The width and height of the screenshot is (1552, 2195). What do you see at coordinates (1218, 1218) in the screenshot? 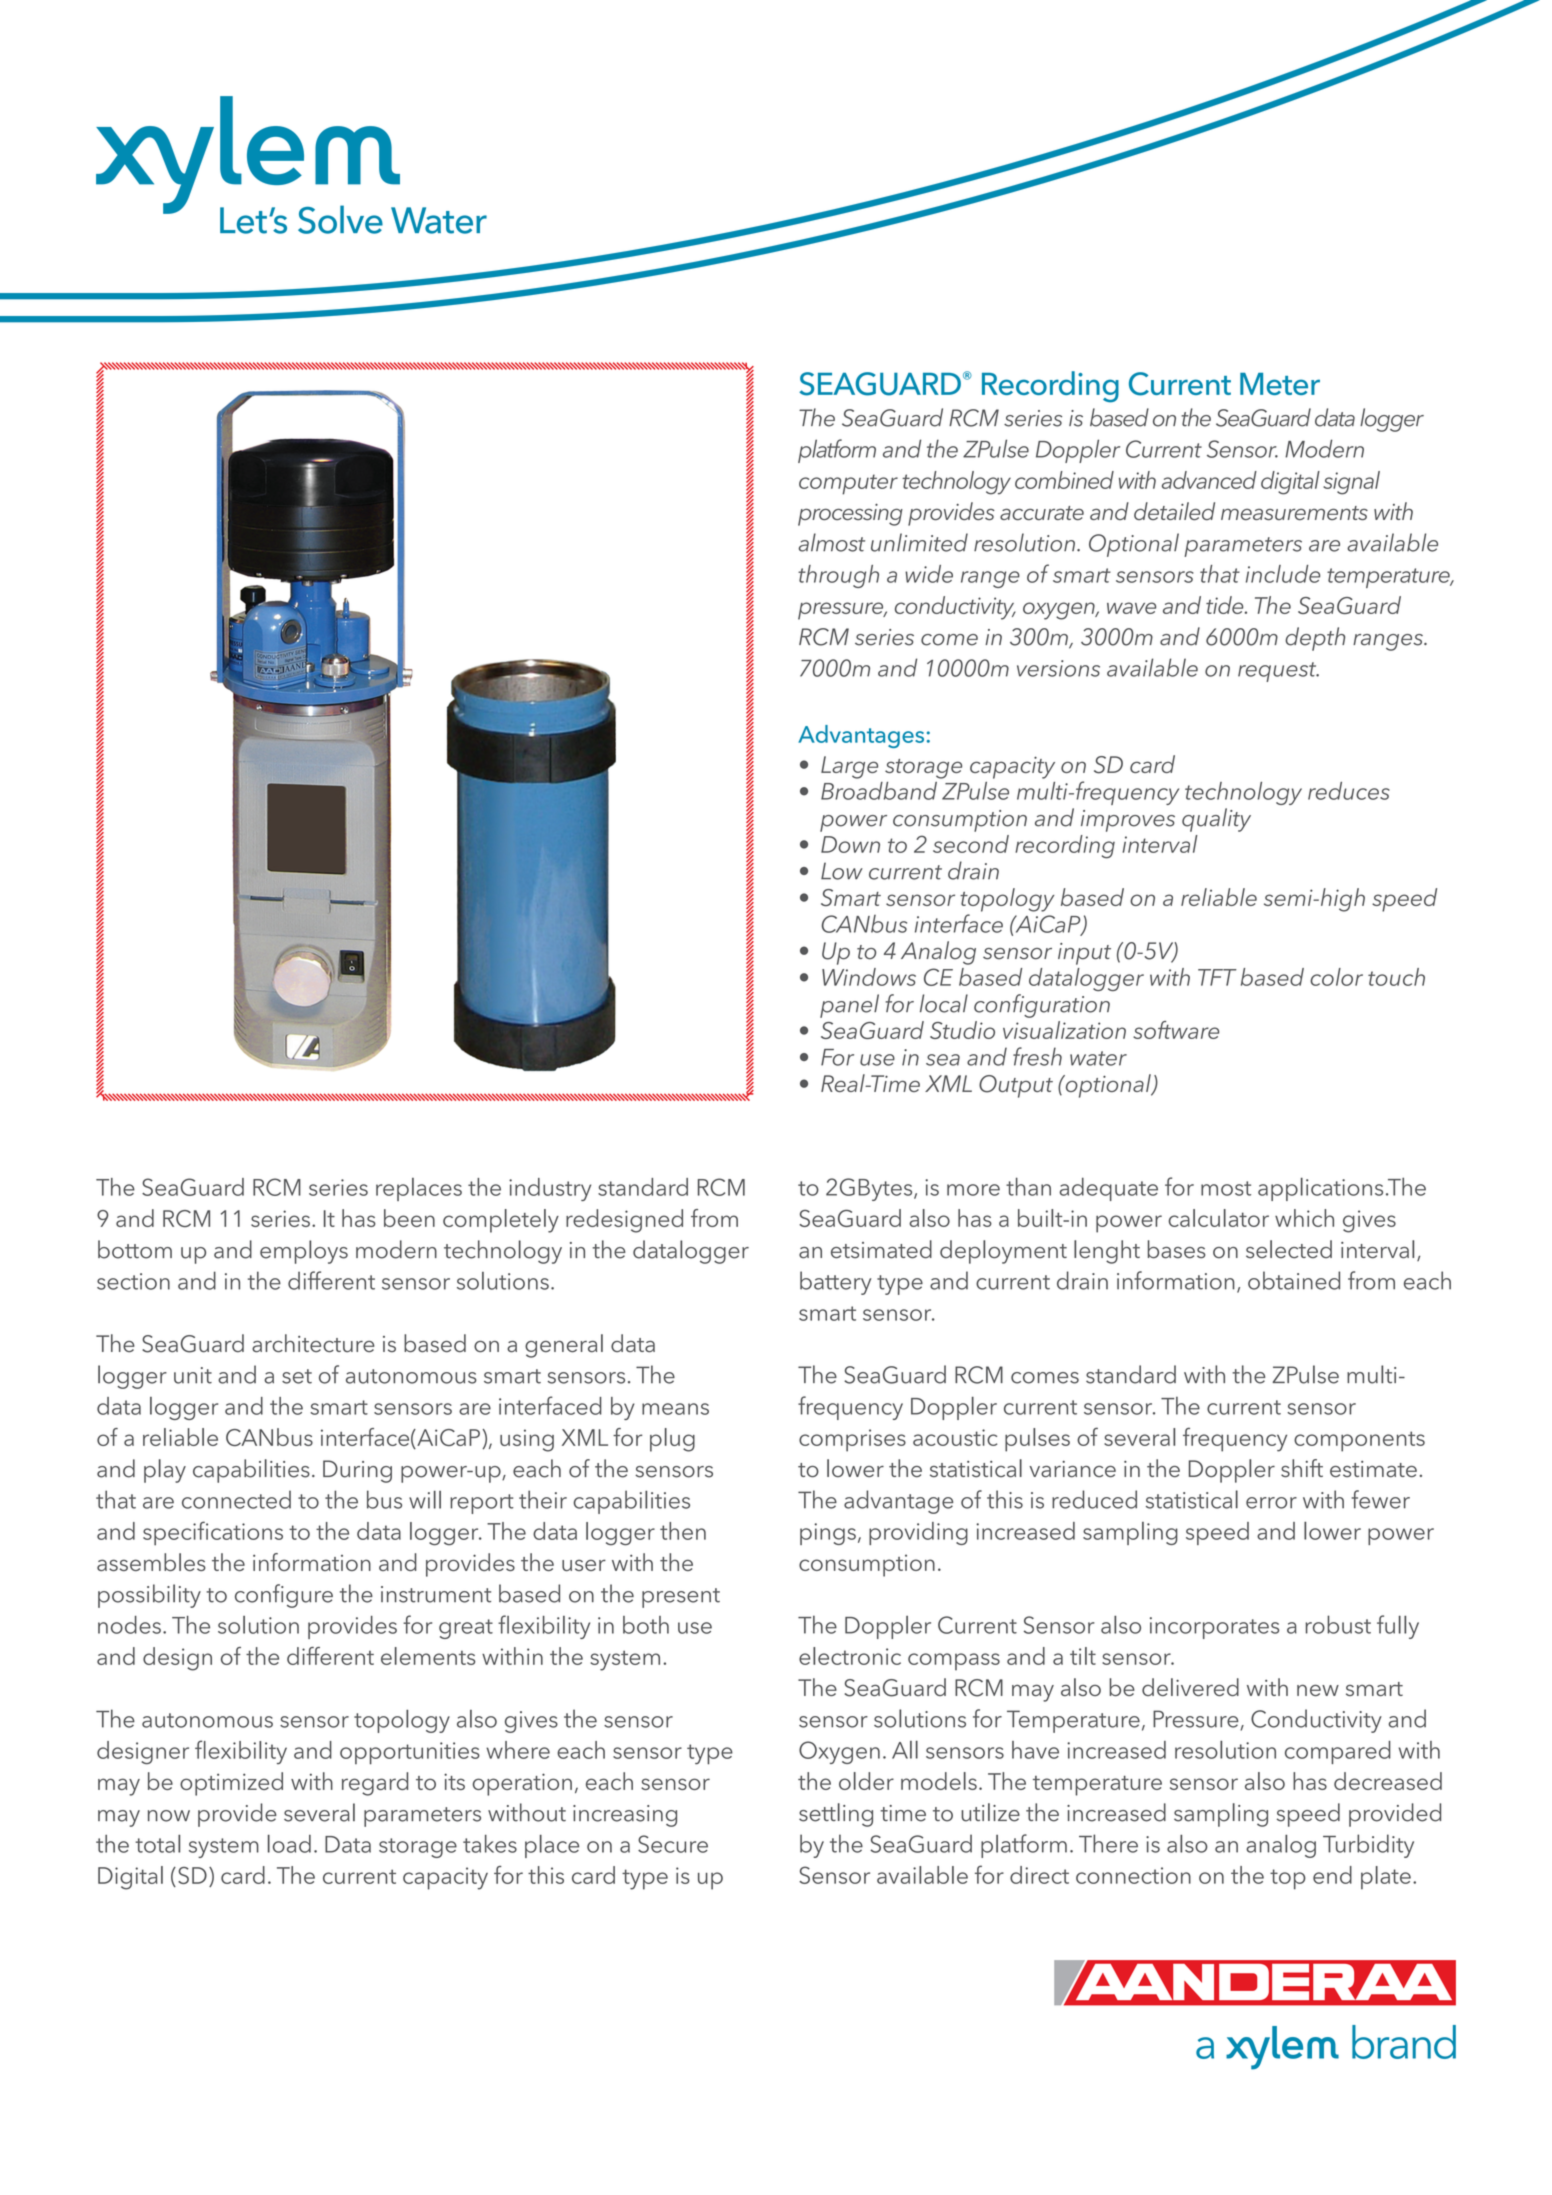
I see `calculator` at bounding box center [1218, 1218].
